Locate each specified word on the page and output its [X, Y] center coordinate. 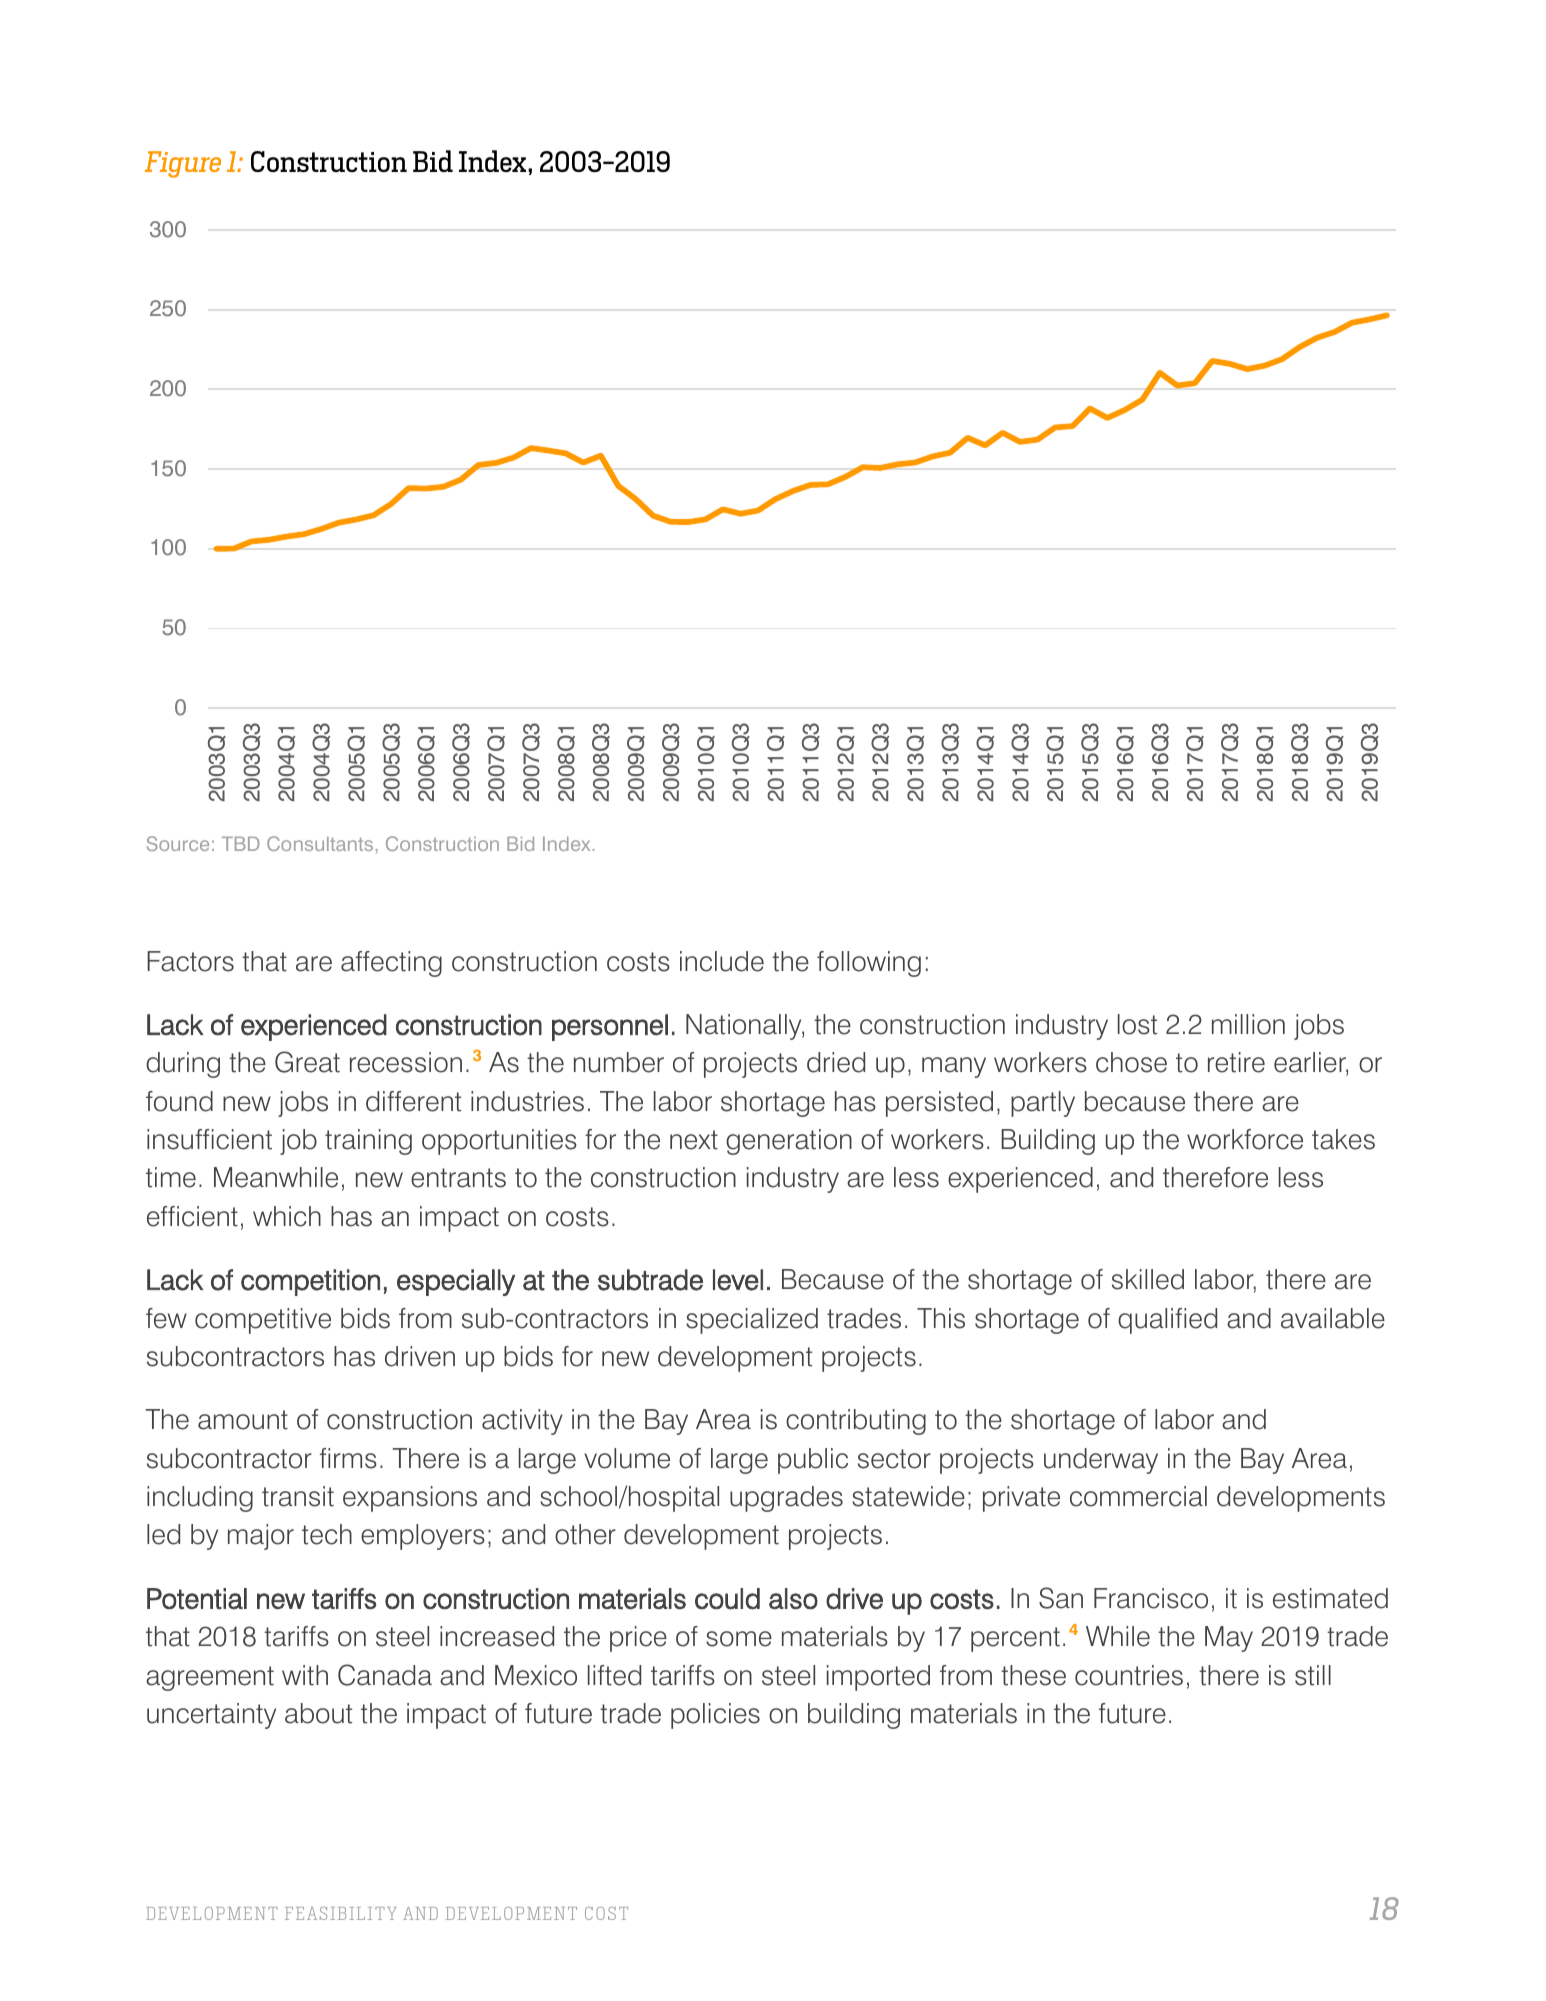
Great [307, 1062]
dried [836, 1062]
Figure [183, 164]
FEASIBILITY [341, 1913]
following [869, 964]
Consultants [320, 843]
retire [1236, 1062]
